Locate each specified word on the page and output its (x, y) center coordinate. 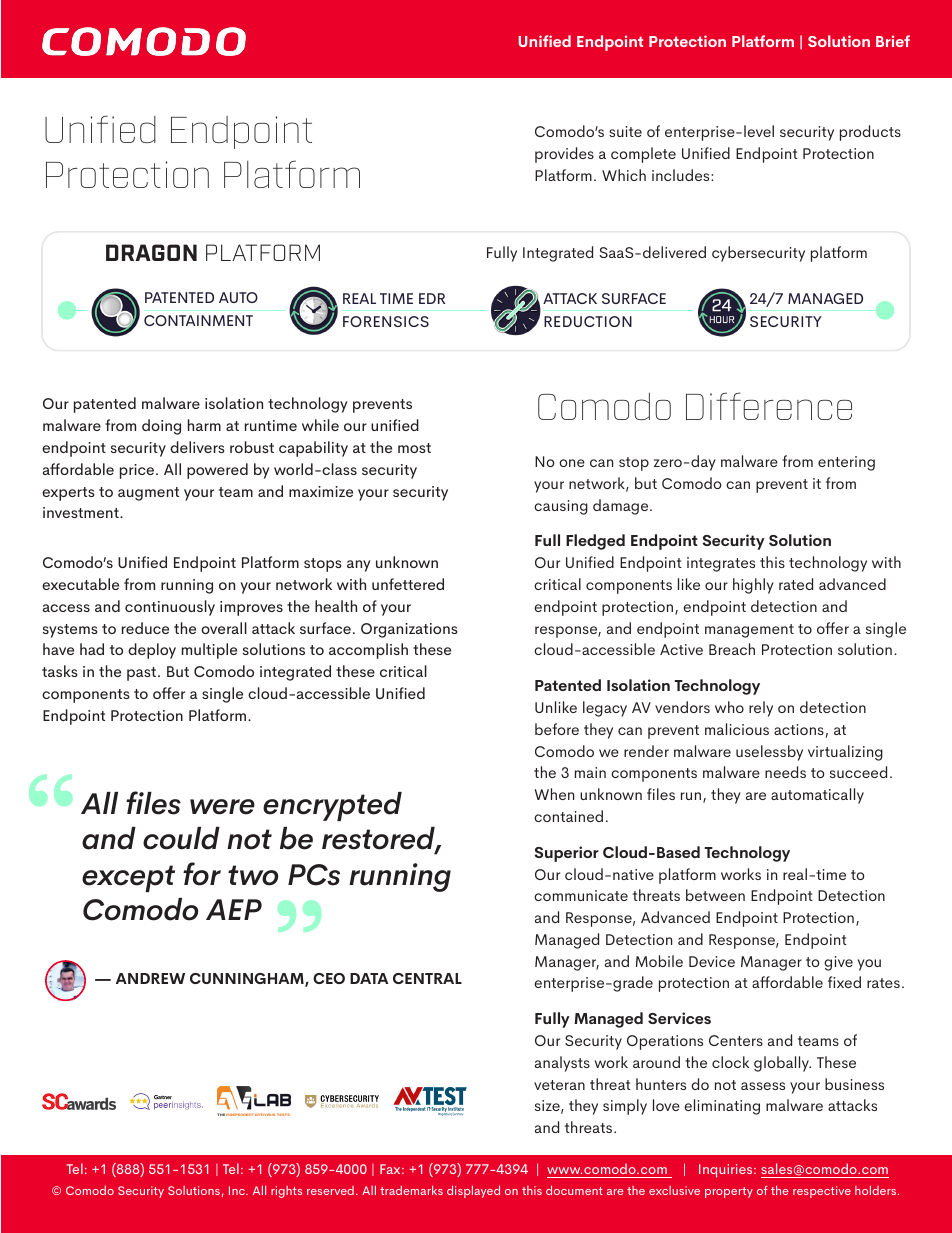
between (715, 895)
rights (286, 1192)
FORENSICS (386, 321)
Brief (893, 41)
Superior (566, 854)
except (128, 878)
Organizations (409, 630)
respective (822, 1192)
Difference (769, 406)
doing (161, 427)
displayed (473, 1191)
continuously (170, 608)
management (749, 631)
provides (564, 155)
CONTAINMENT (198, 320)
